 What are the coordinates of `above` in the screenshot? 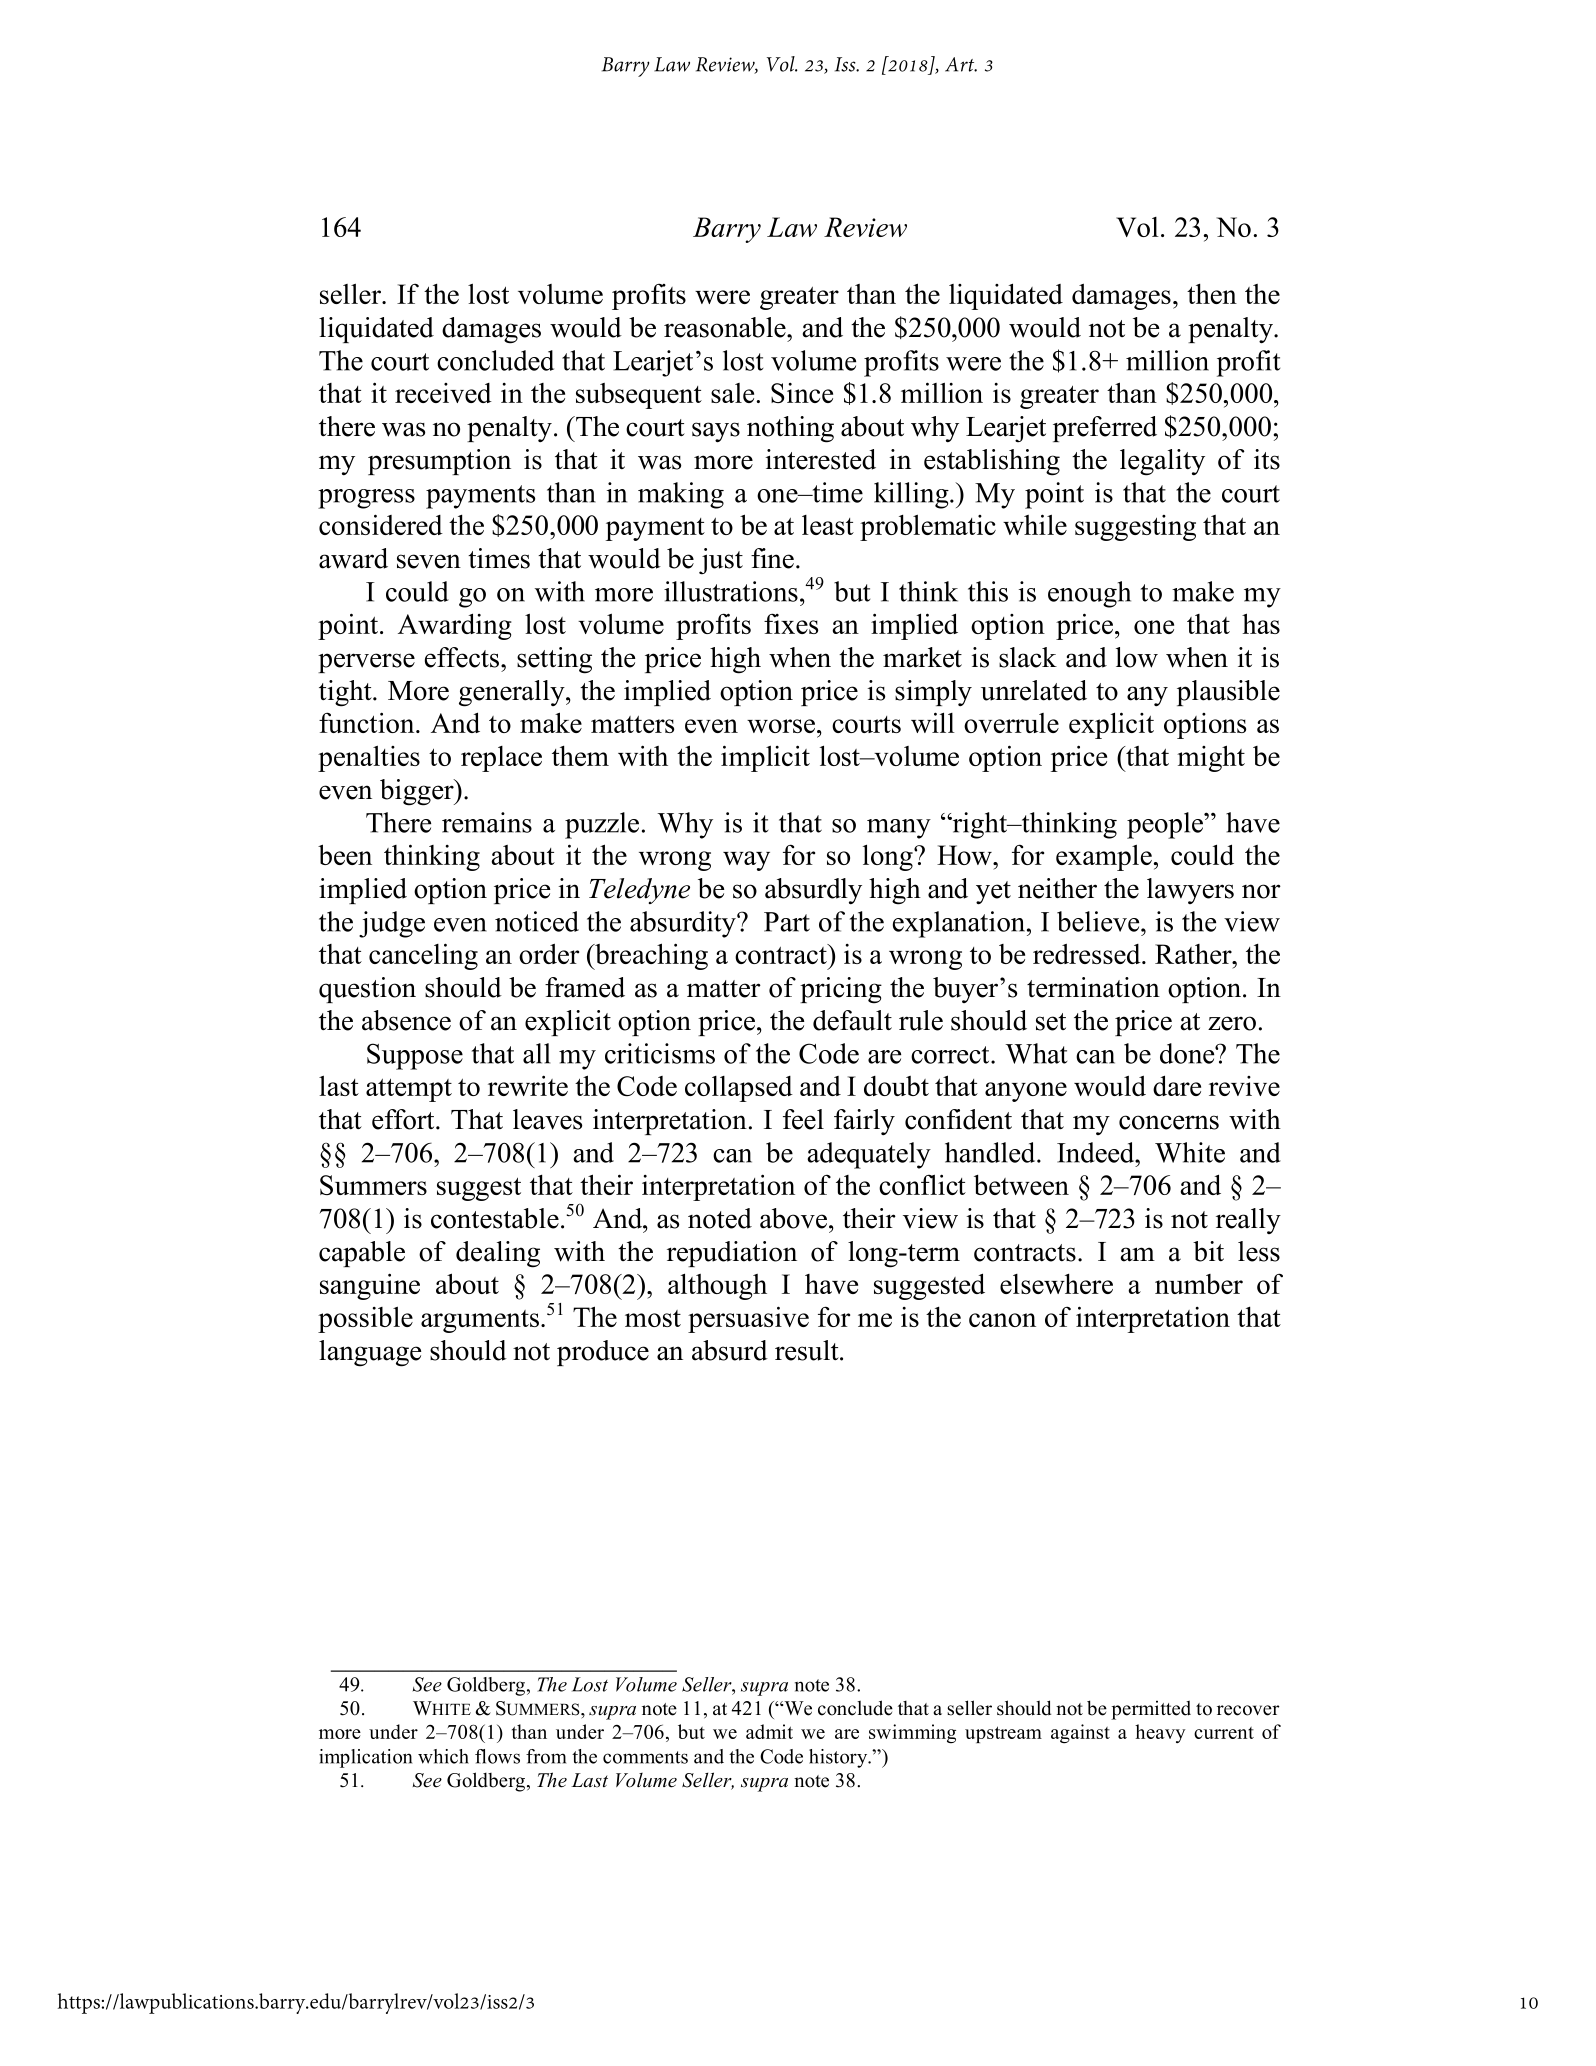 It's located at (793, 1218).
